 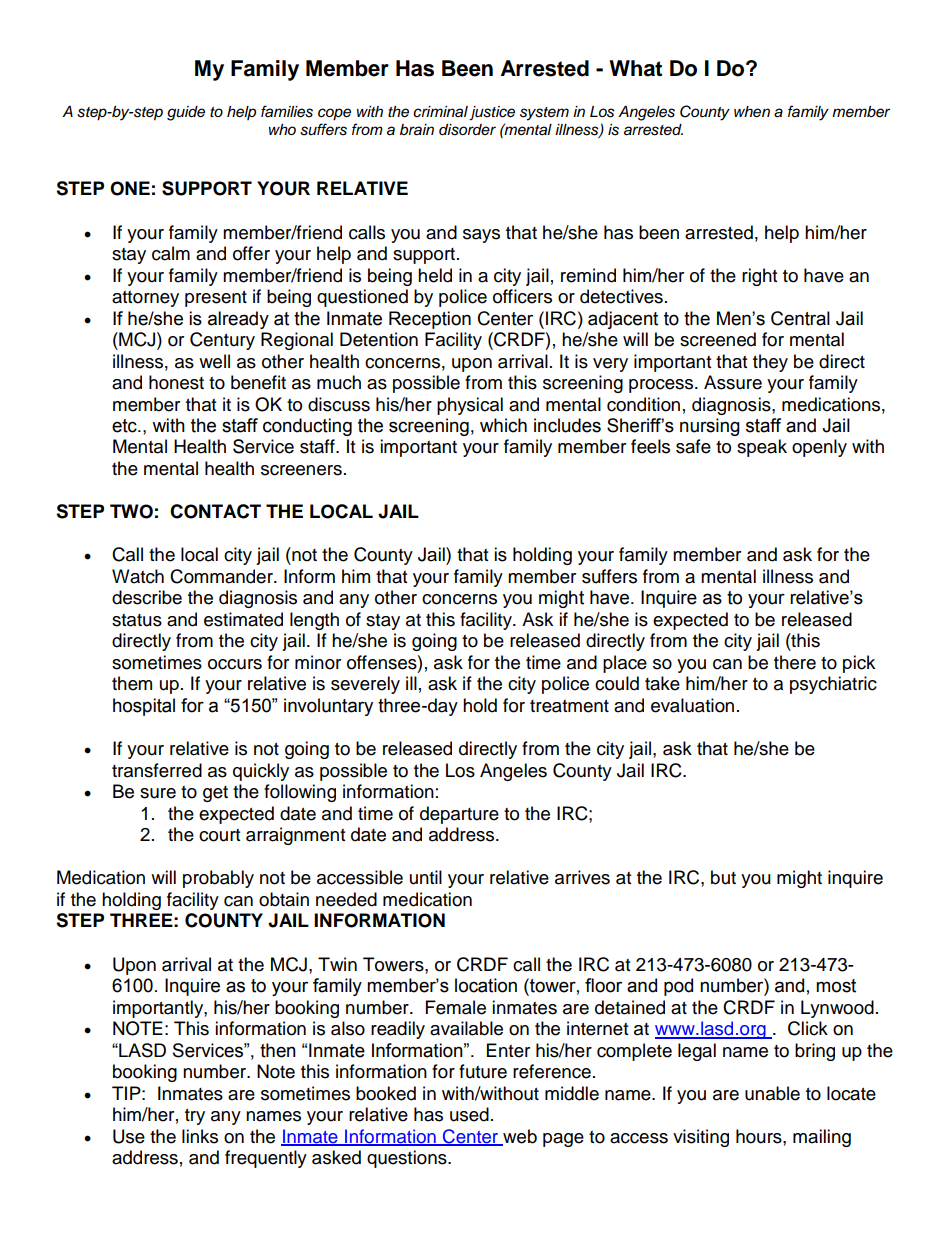 I want to click on which, so click(x=503, y=425).
